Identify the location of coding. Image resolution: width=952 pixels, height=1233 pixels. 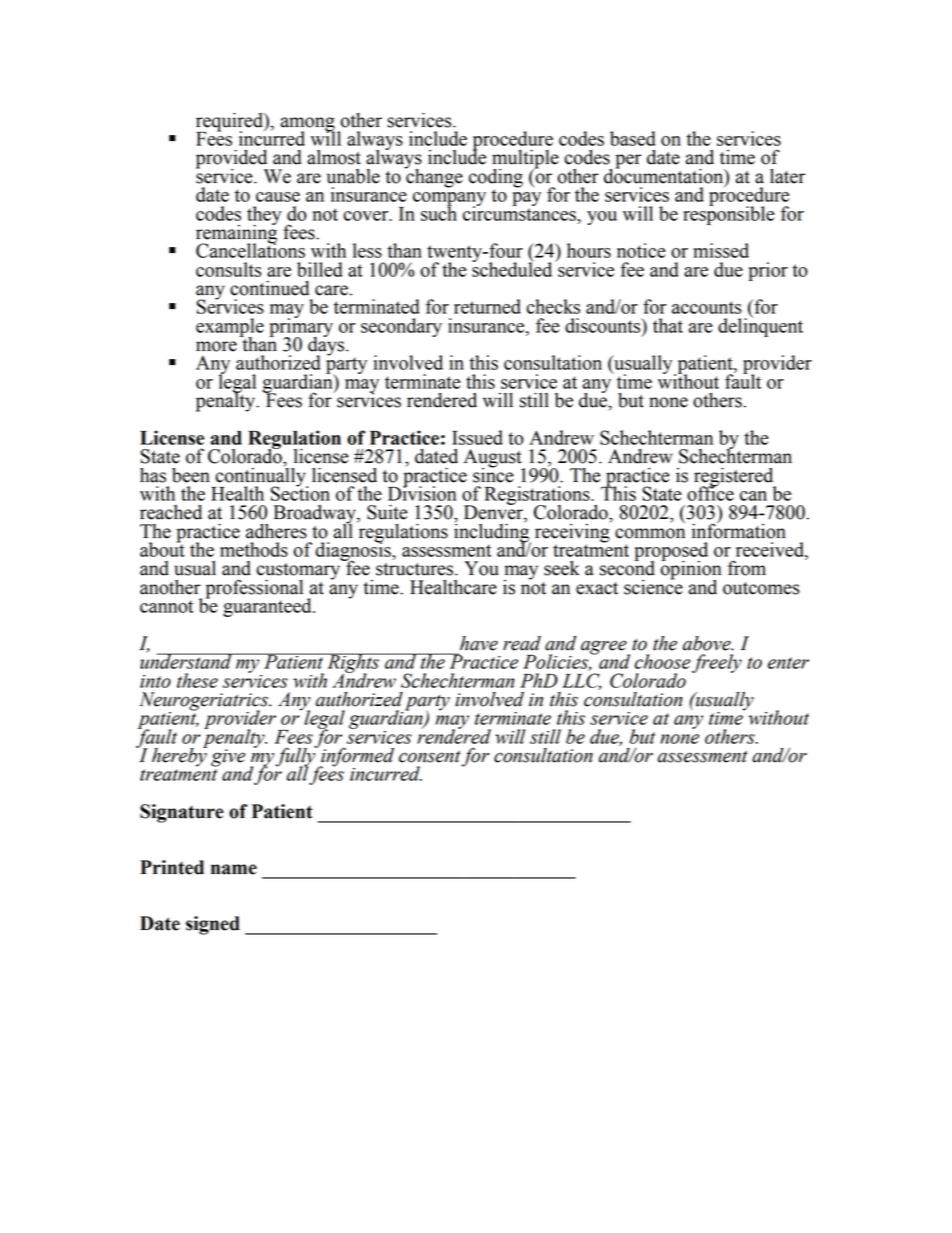
(496, 179).
